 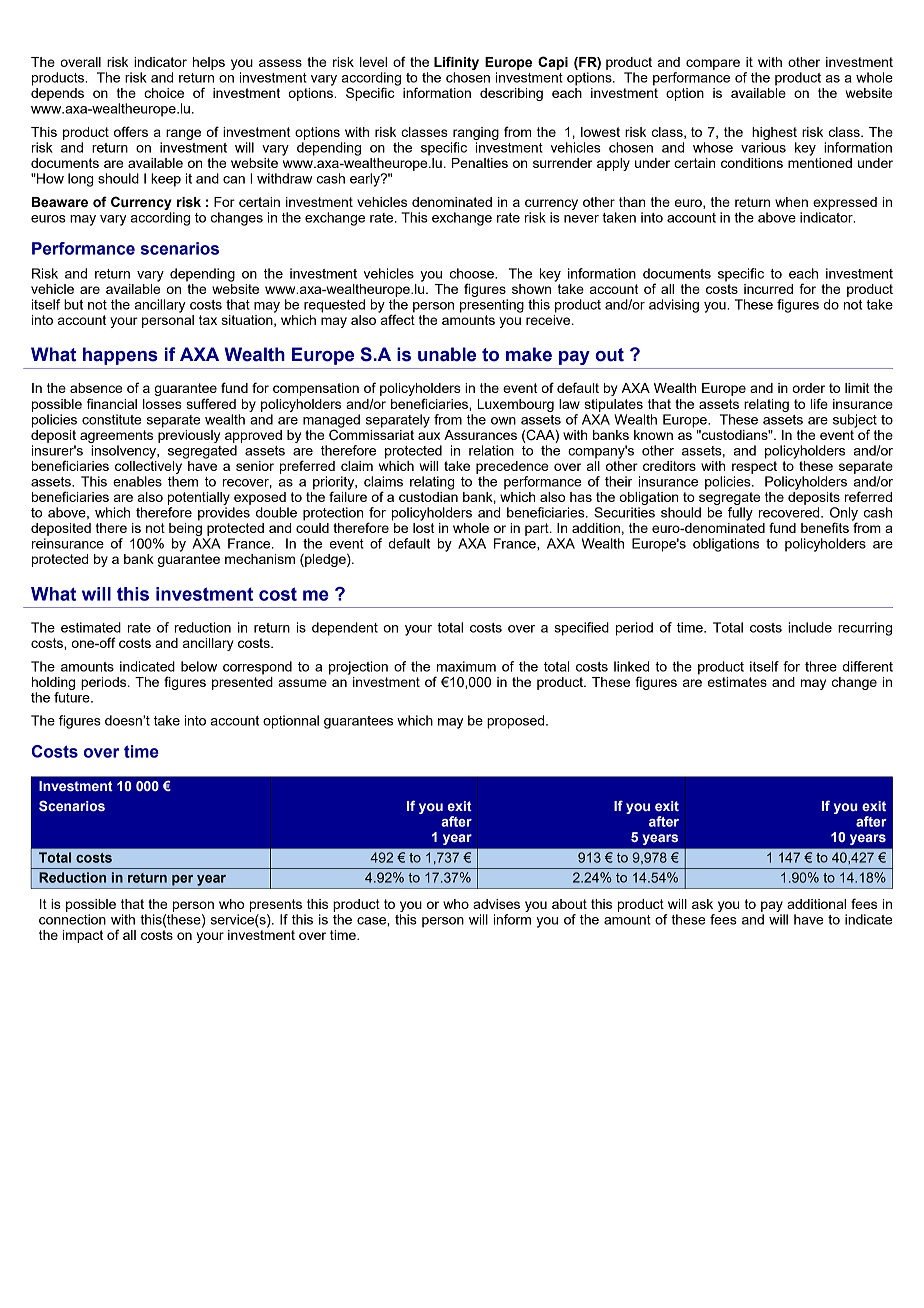 I want to click on estimates, so click(x=737, y=682).
